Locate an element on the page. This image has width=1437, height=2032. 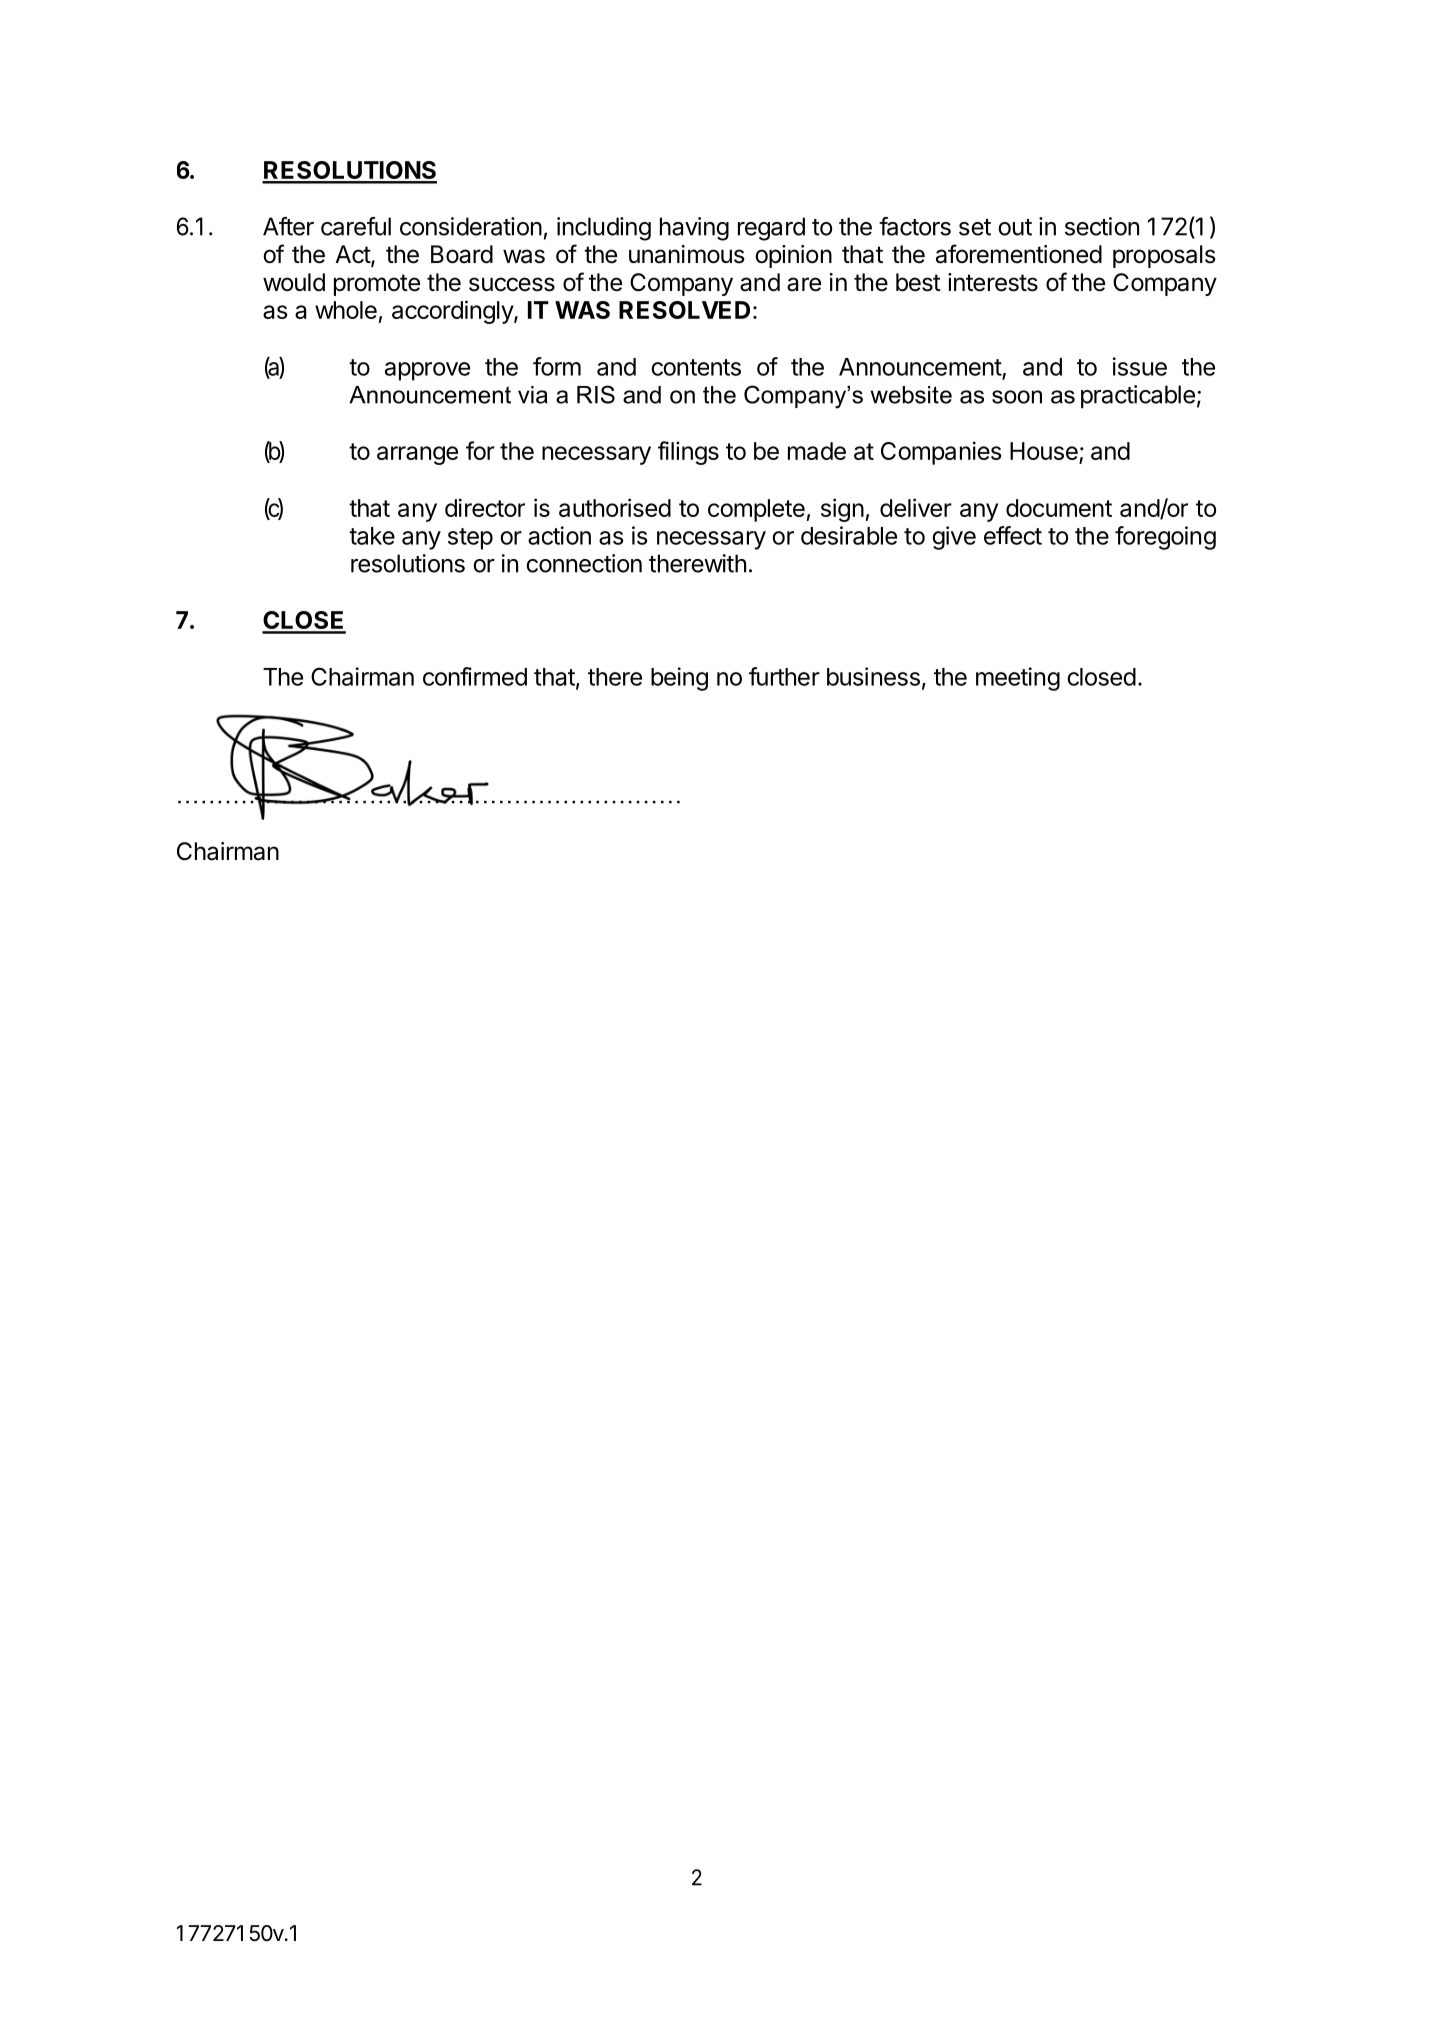
having is located at coordinates (694, 229).
